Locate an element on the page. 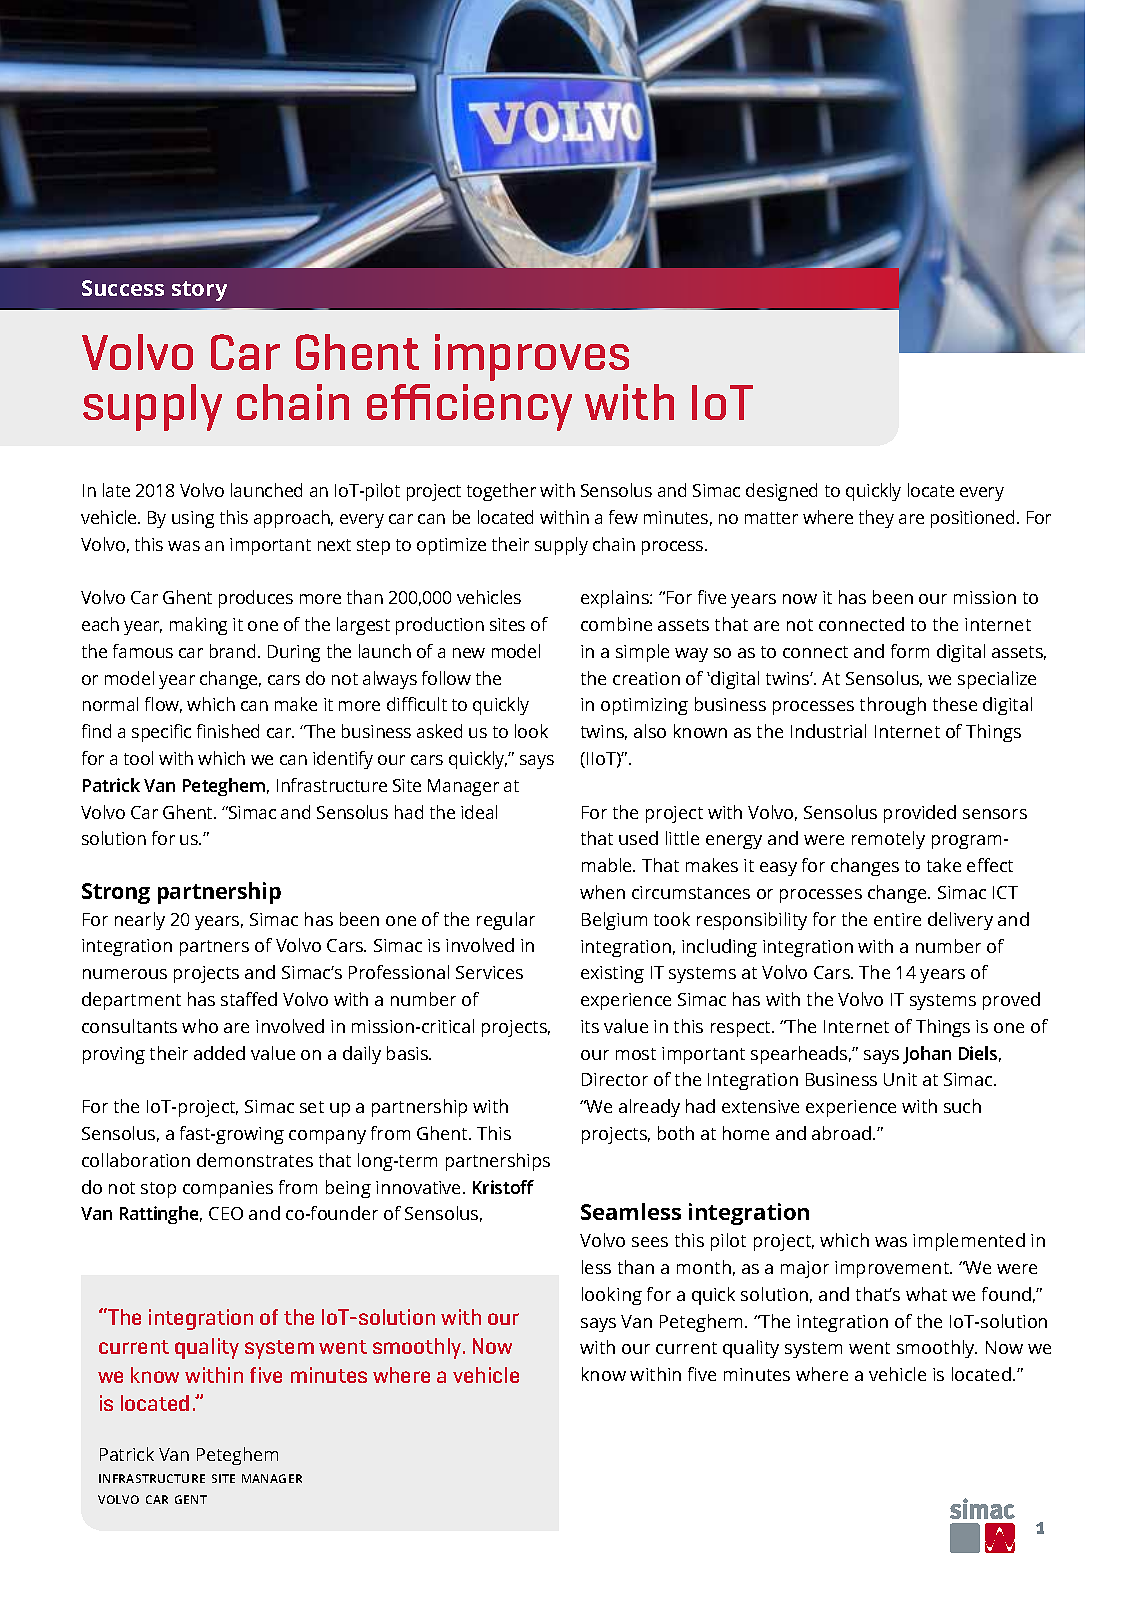 This document has width=1139, height=1611. story is located at coordinates (199, 291).
